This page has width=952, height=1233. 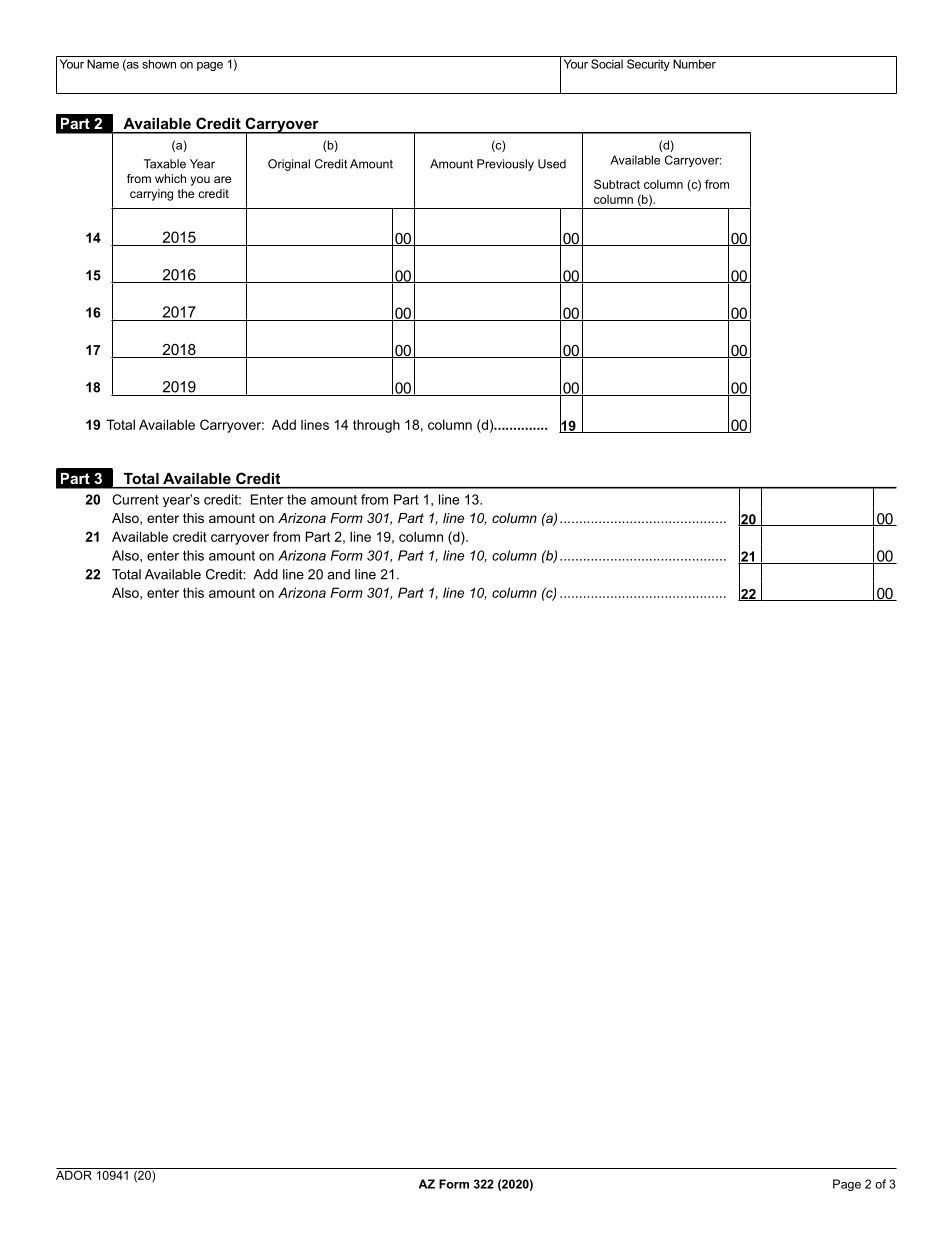 What do you see at coordinates (151, 195) in the page?
I see `carrying` at bounding box center [151, 195].
